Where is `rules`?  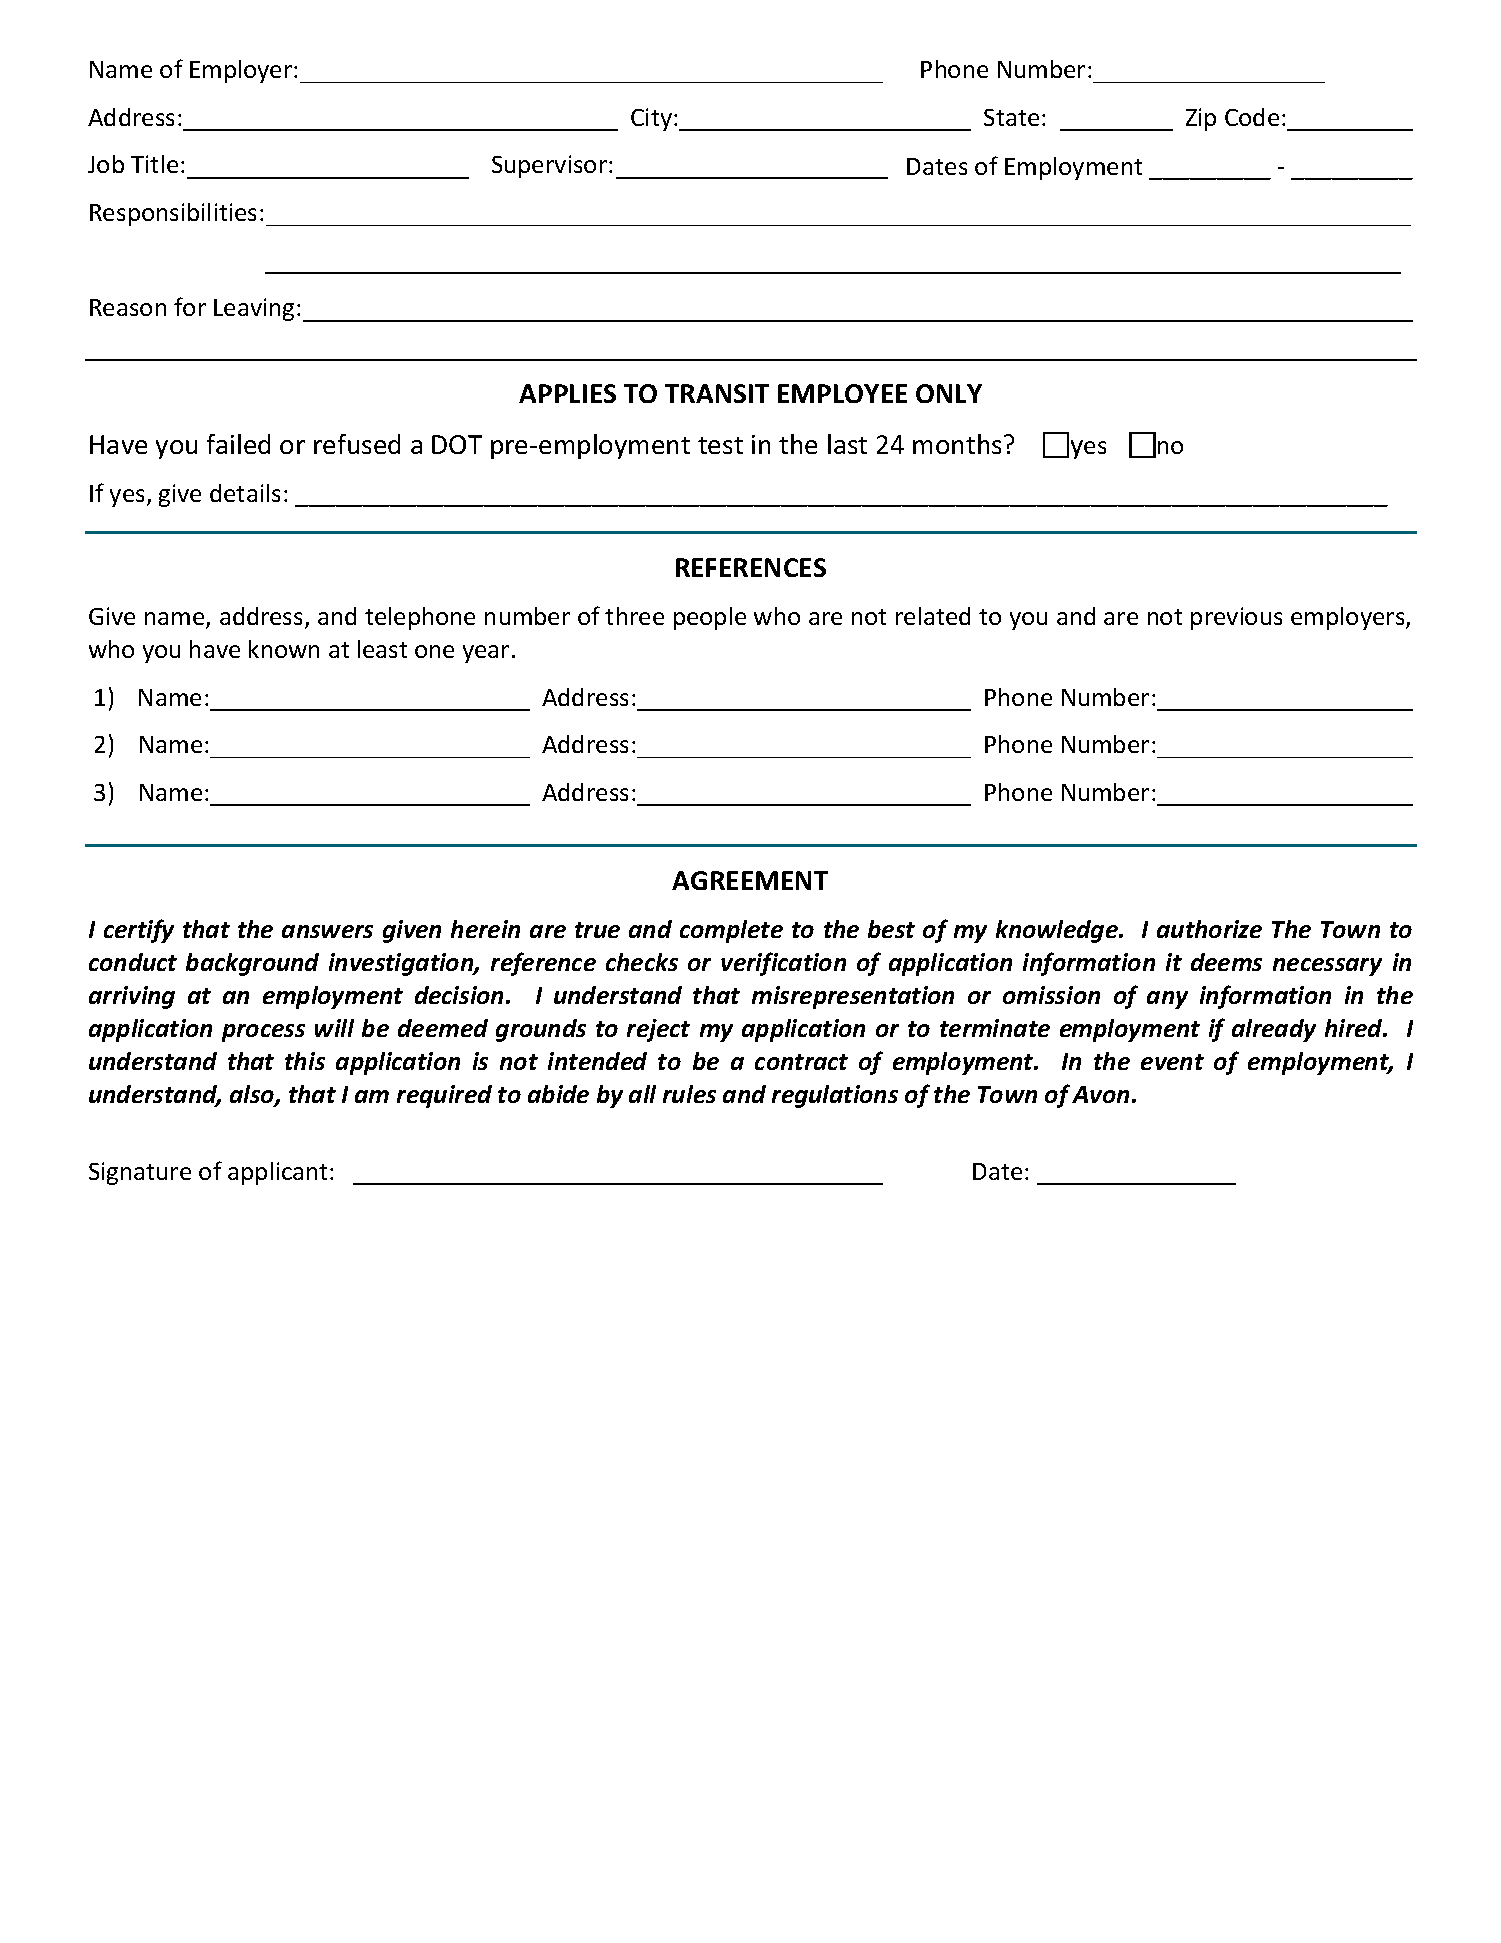 rules is located at coordinates (689, 1094).
